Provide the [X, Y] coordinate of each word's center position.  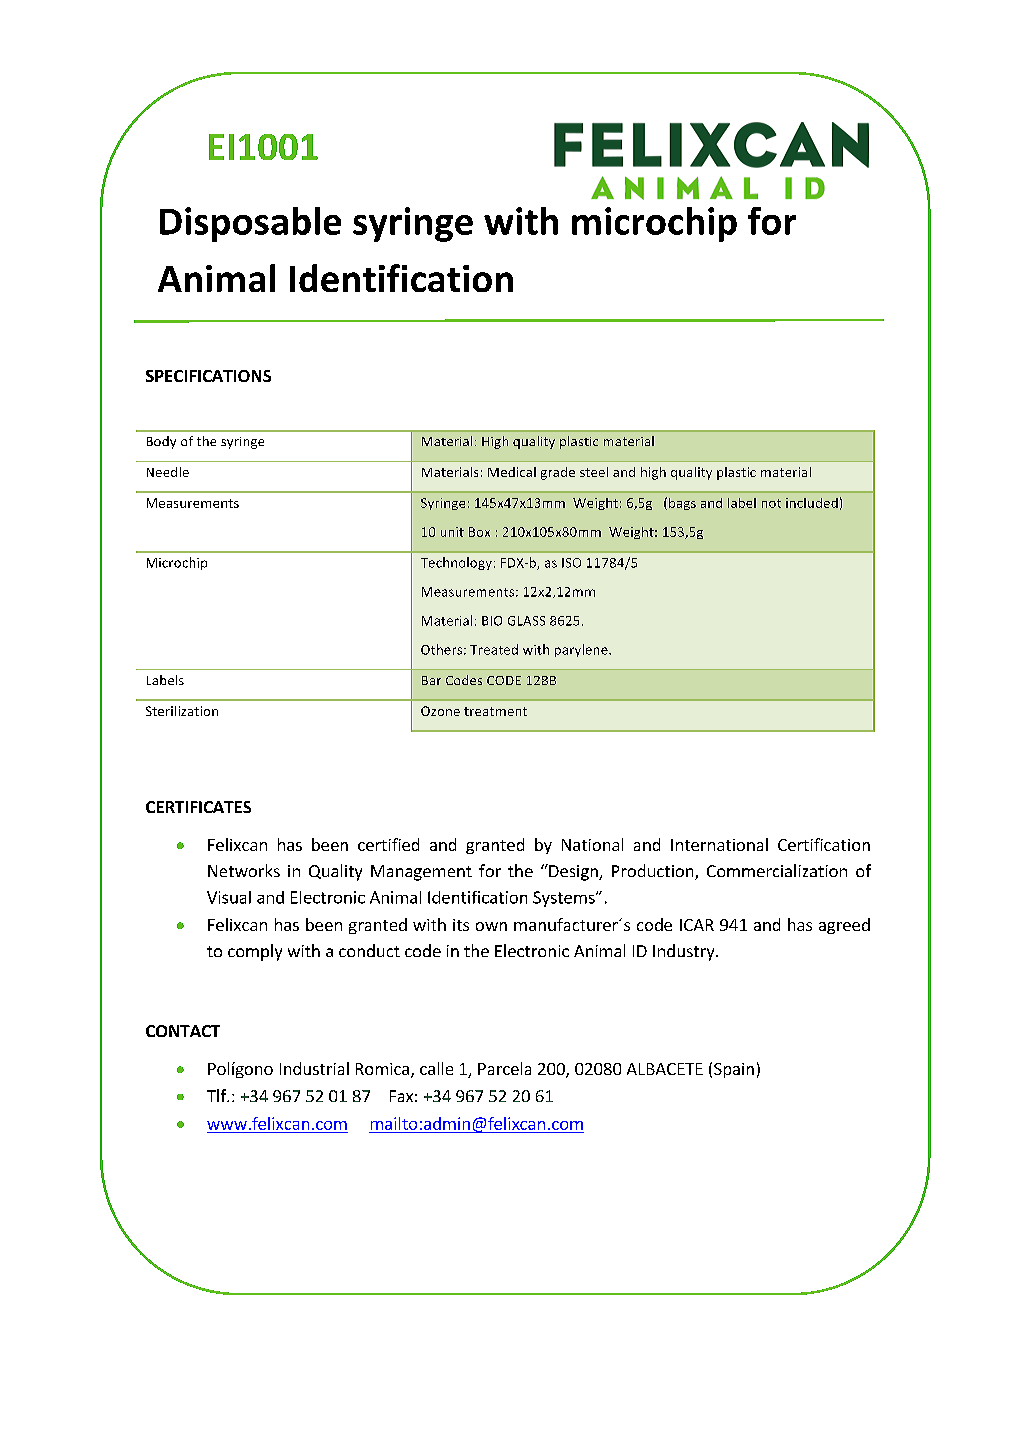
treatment [495, 711]
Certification [824, 844]
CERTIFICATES [198, 807]
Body [161, 442]
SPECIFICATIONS [208, 376]
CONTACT [183, 1031]
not [771, 503]
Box [479, 532]
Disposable [250, 224]
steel [594, 472]
